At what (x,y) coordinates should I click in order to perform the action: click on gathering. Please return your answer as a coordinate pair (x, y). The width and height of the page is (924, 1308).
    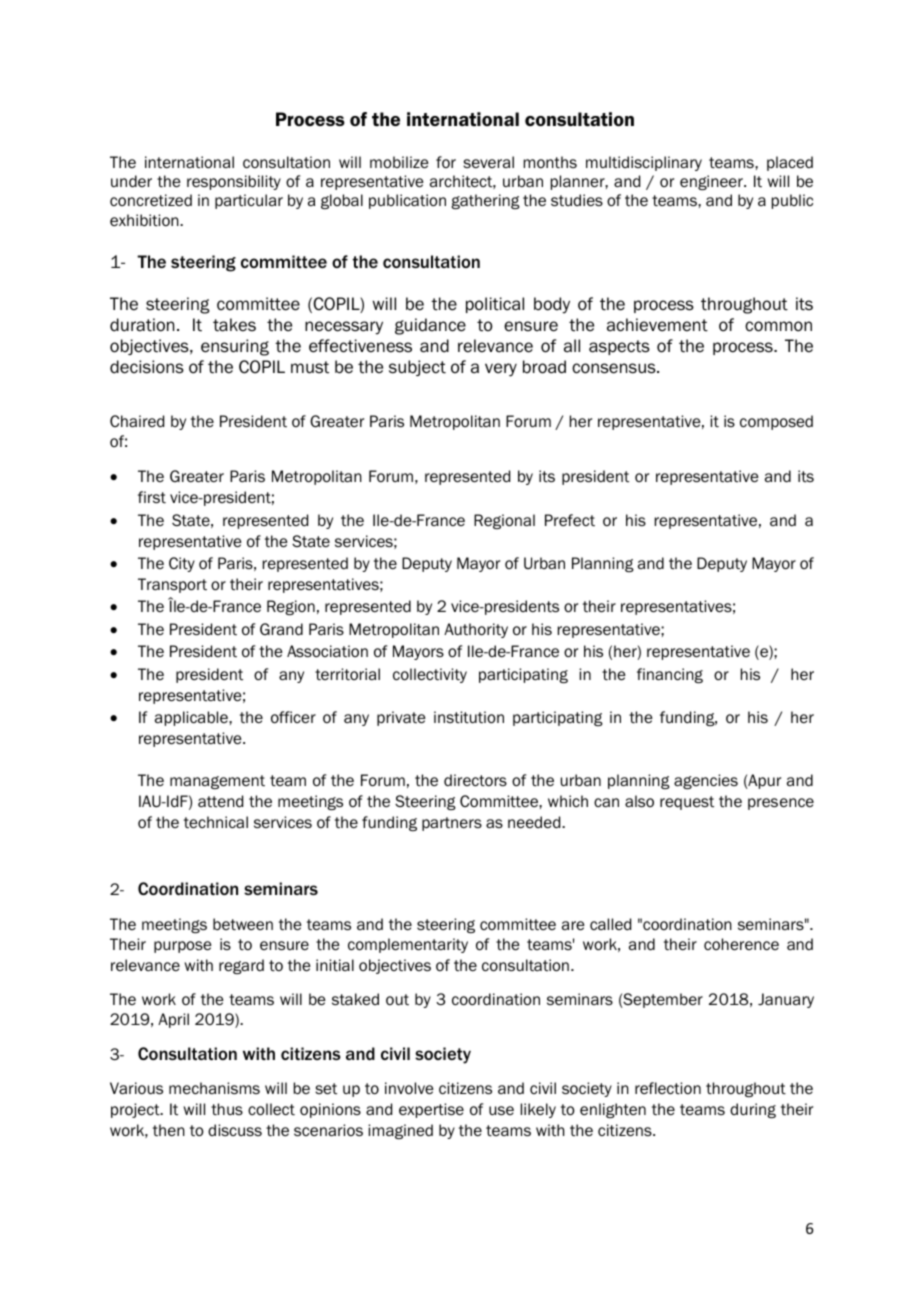
    Looking at the image, I should click on (485, 201).
